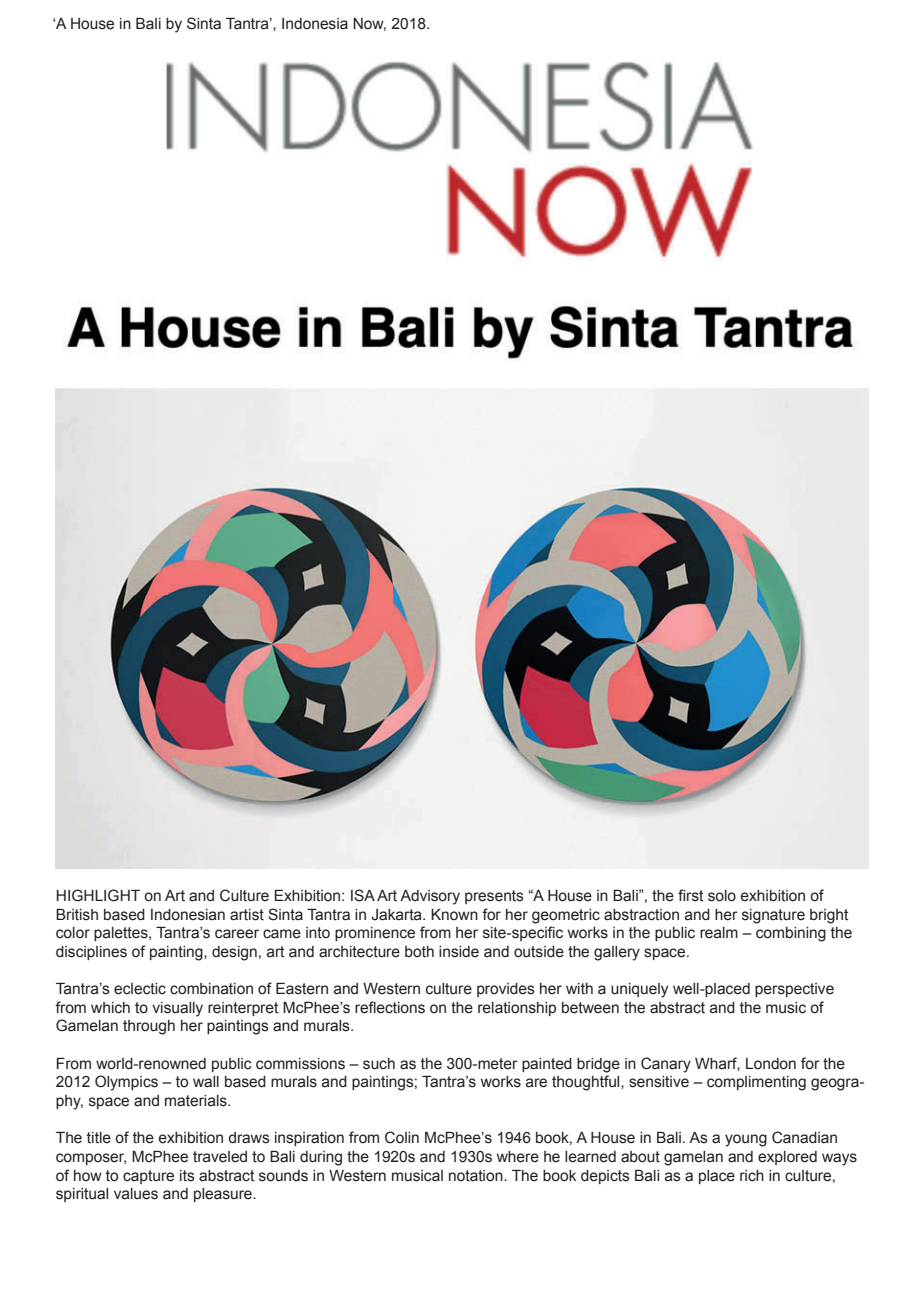  What do you see at coordinates (98, 895) in the screenshot?
I see `HIGHLIGHT` at bounding box center [98, 895].
